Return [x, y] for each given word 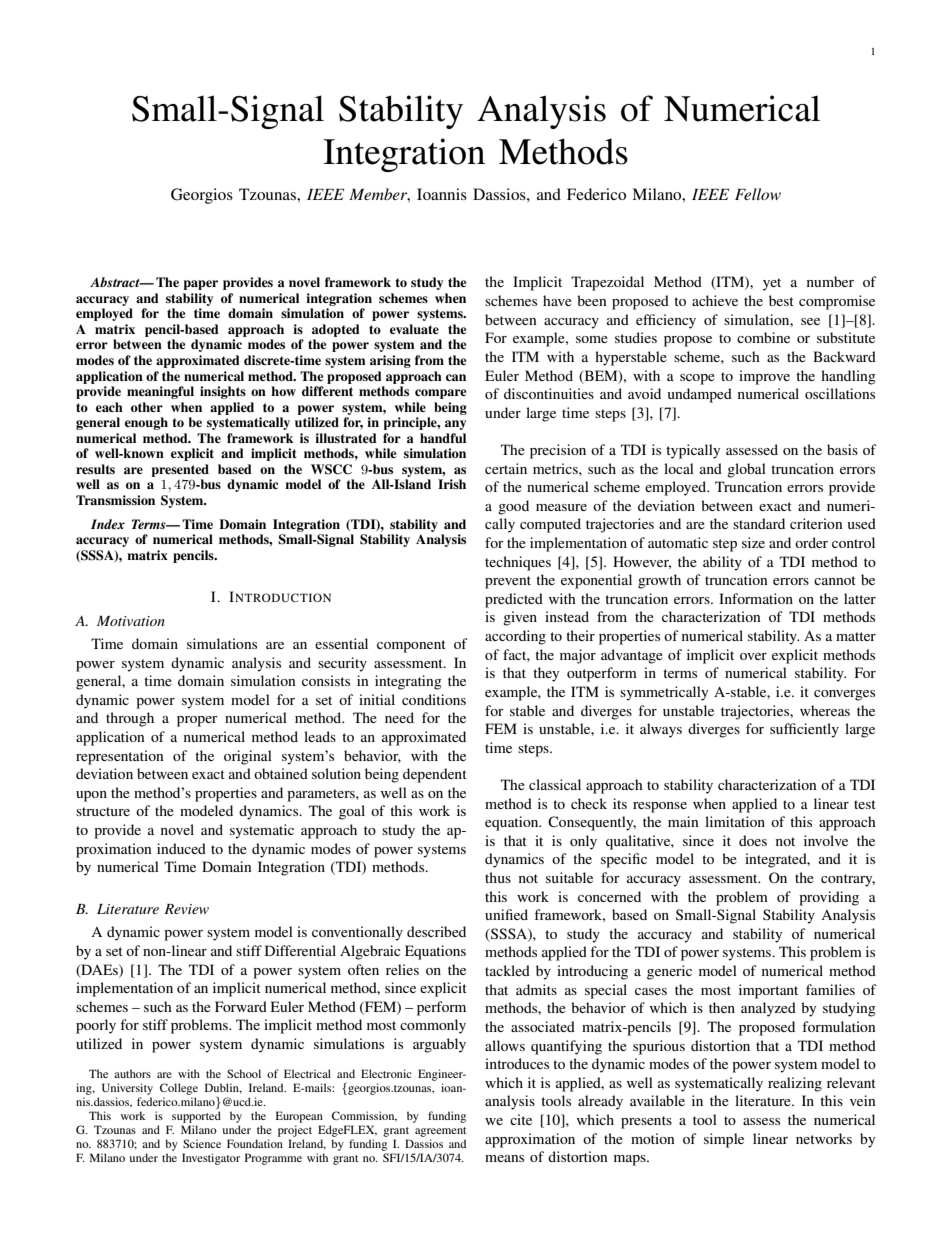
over [753, 656]
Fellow [758, 194]
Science [202, 1143]
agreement [440, 1132]
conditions [434, 699]
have [557, 300]
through [130, 719]
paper [200, 285]
